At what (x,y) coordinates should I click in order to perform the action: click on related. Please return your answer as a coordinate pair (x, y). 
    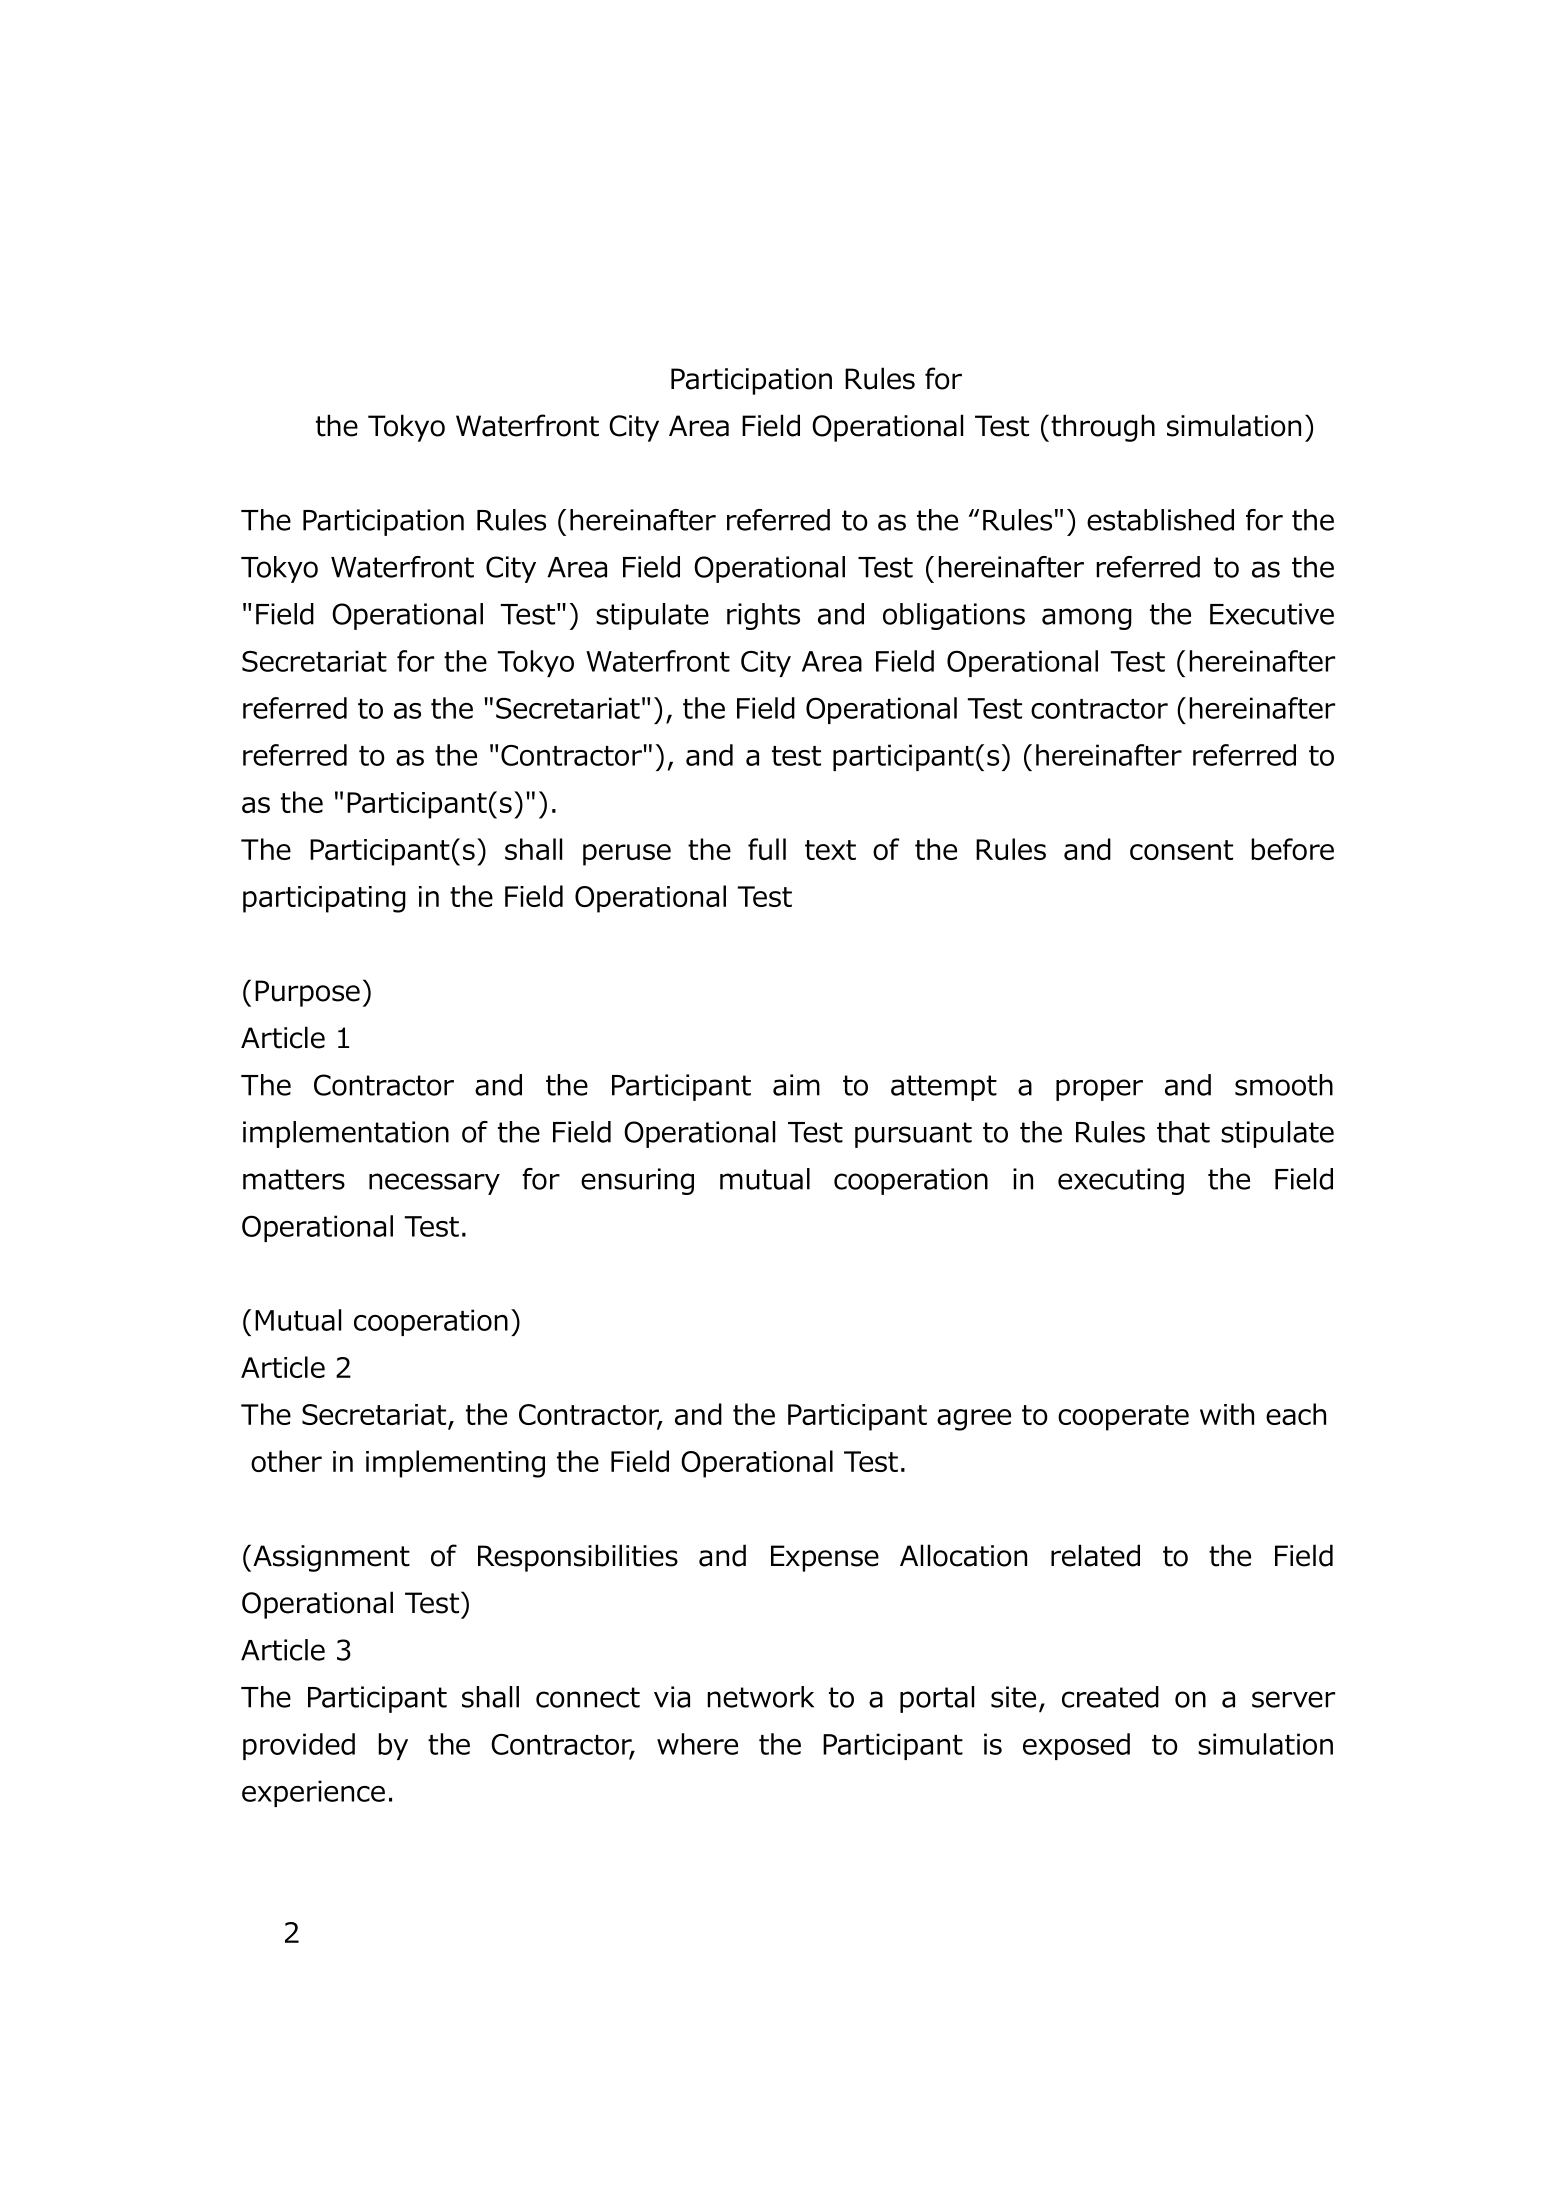
    Looking at the image, I should click on (1095, 1555).
